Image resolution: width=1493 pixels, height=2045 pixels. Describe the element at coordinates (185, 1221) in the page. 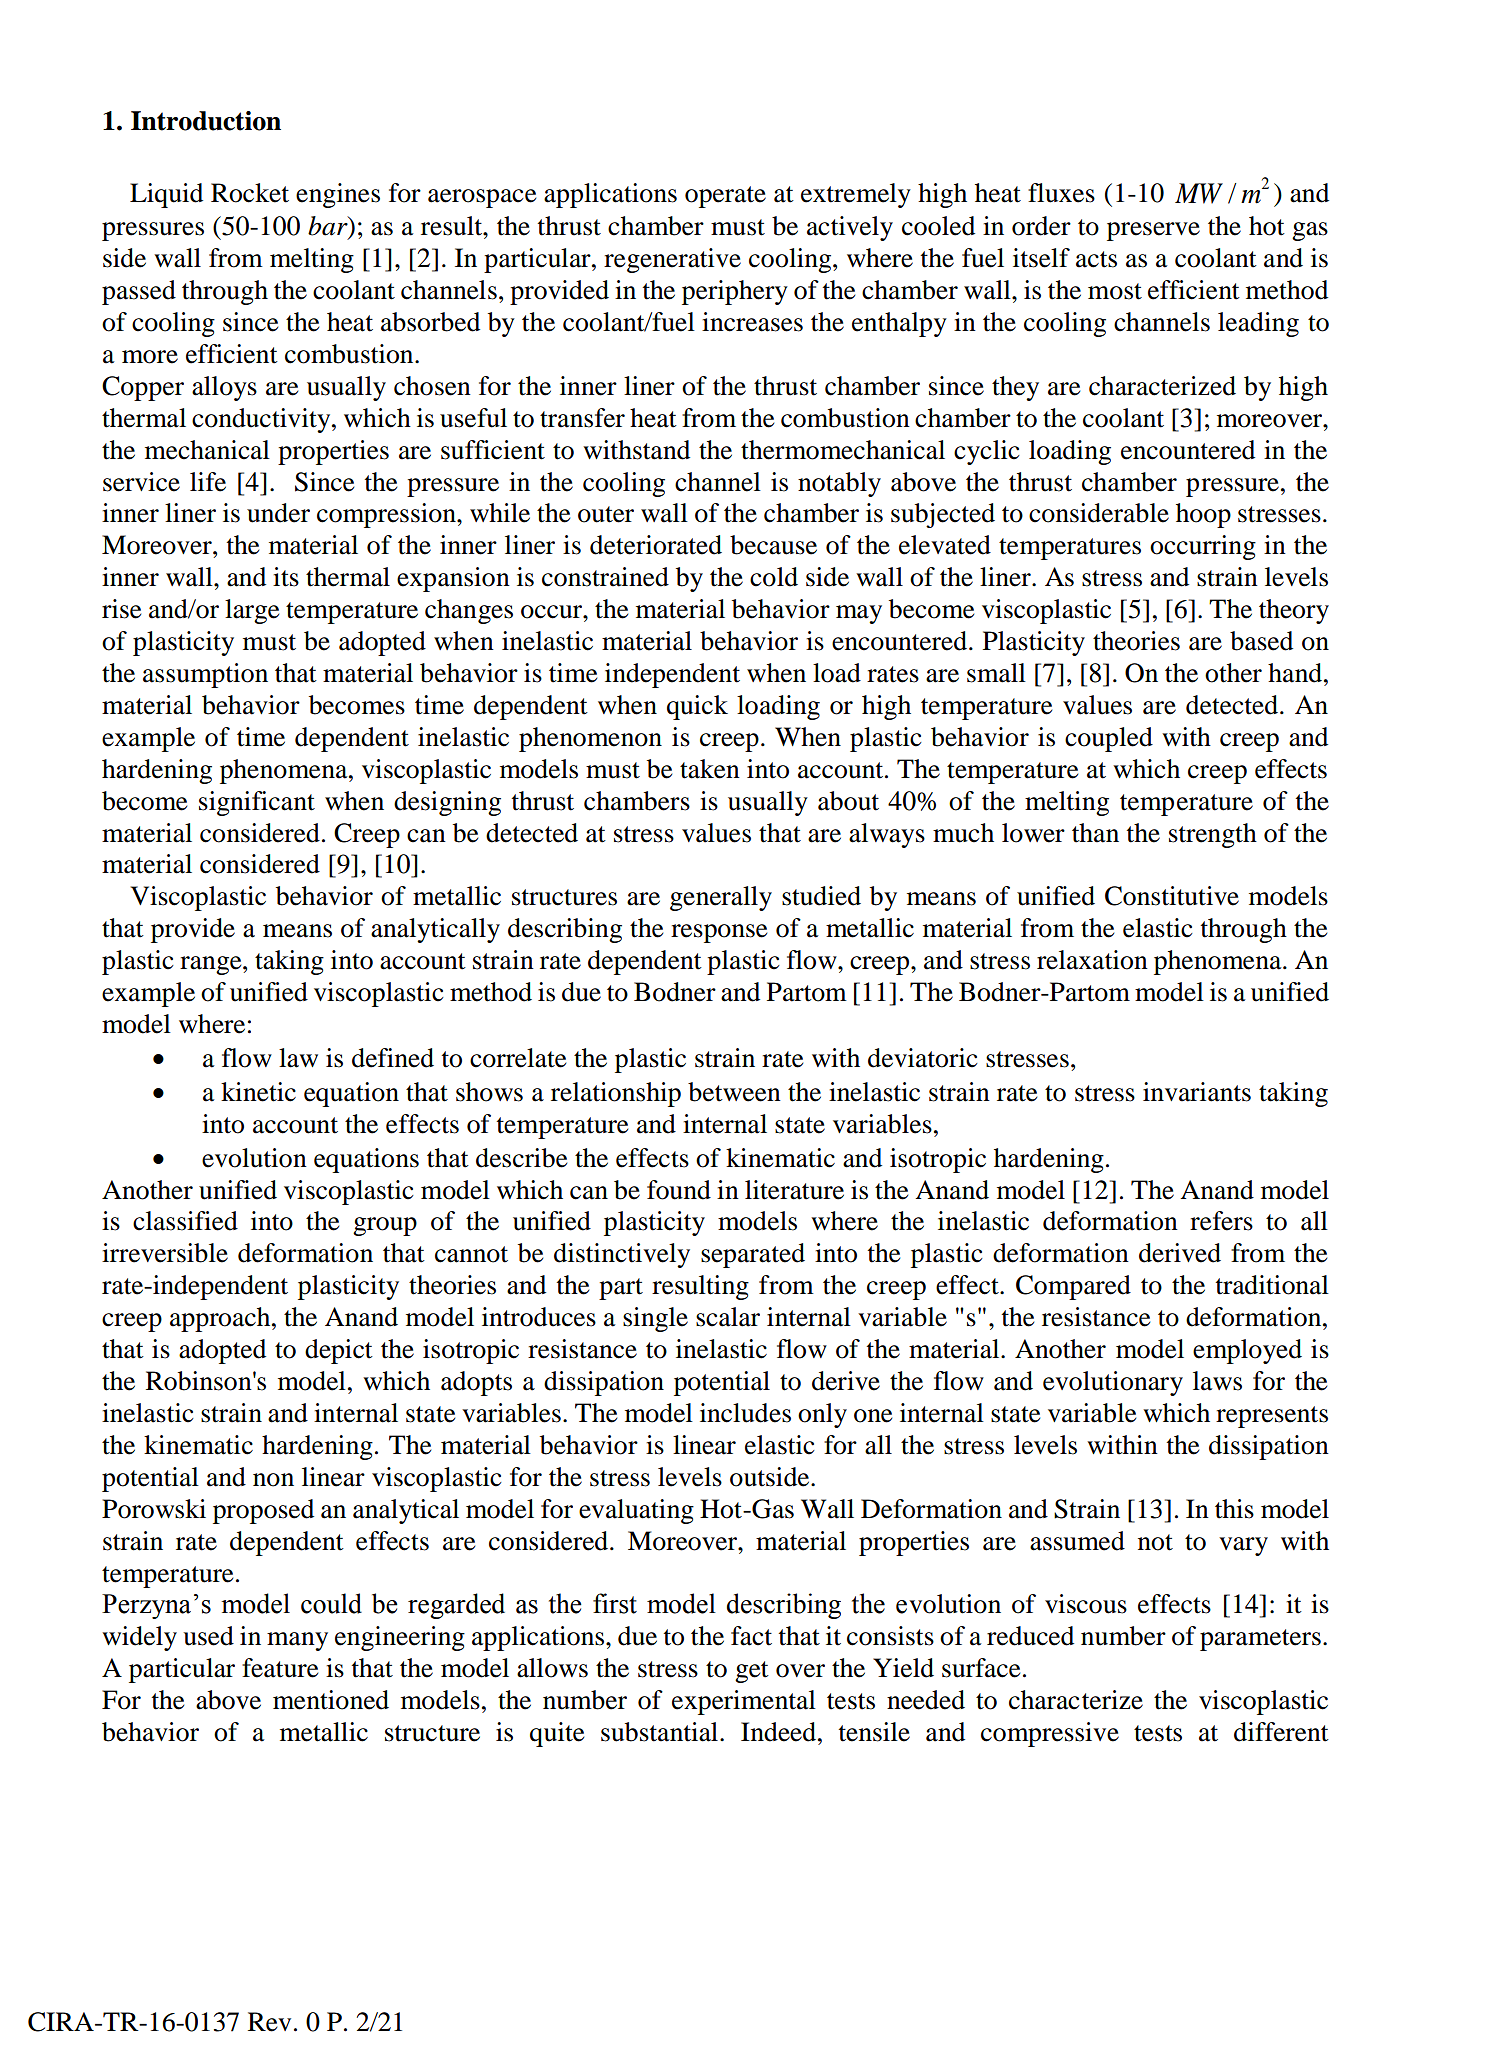

I see `classified` at that location.
